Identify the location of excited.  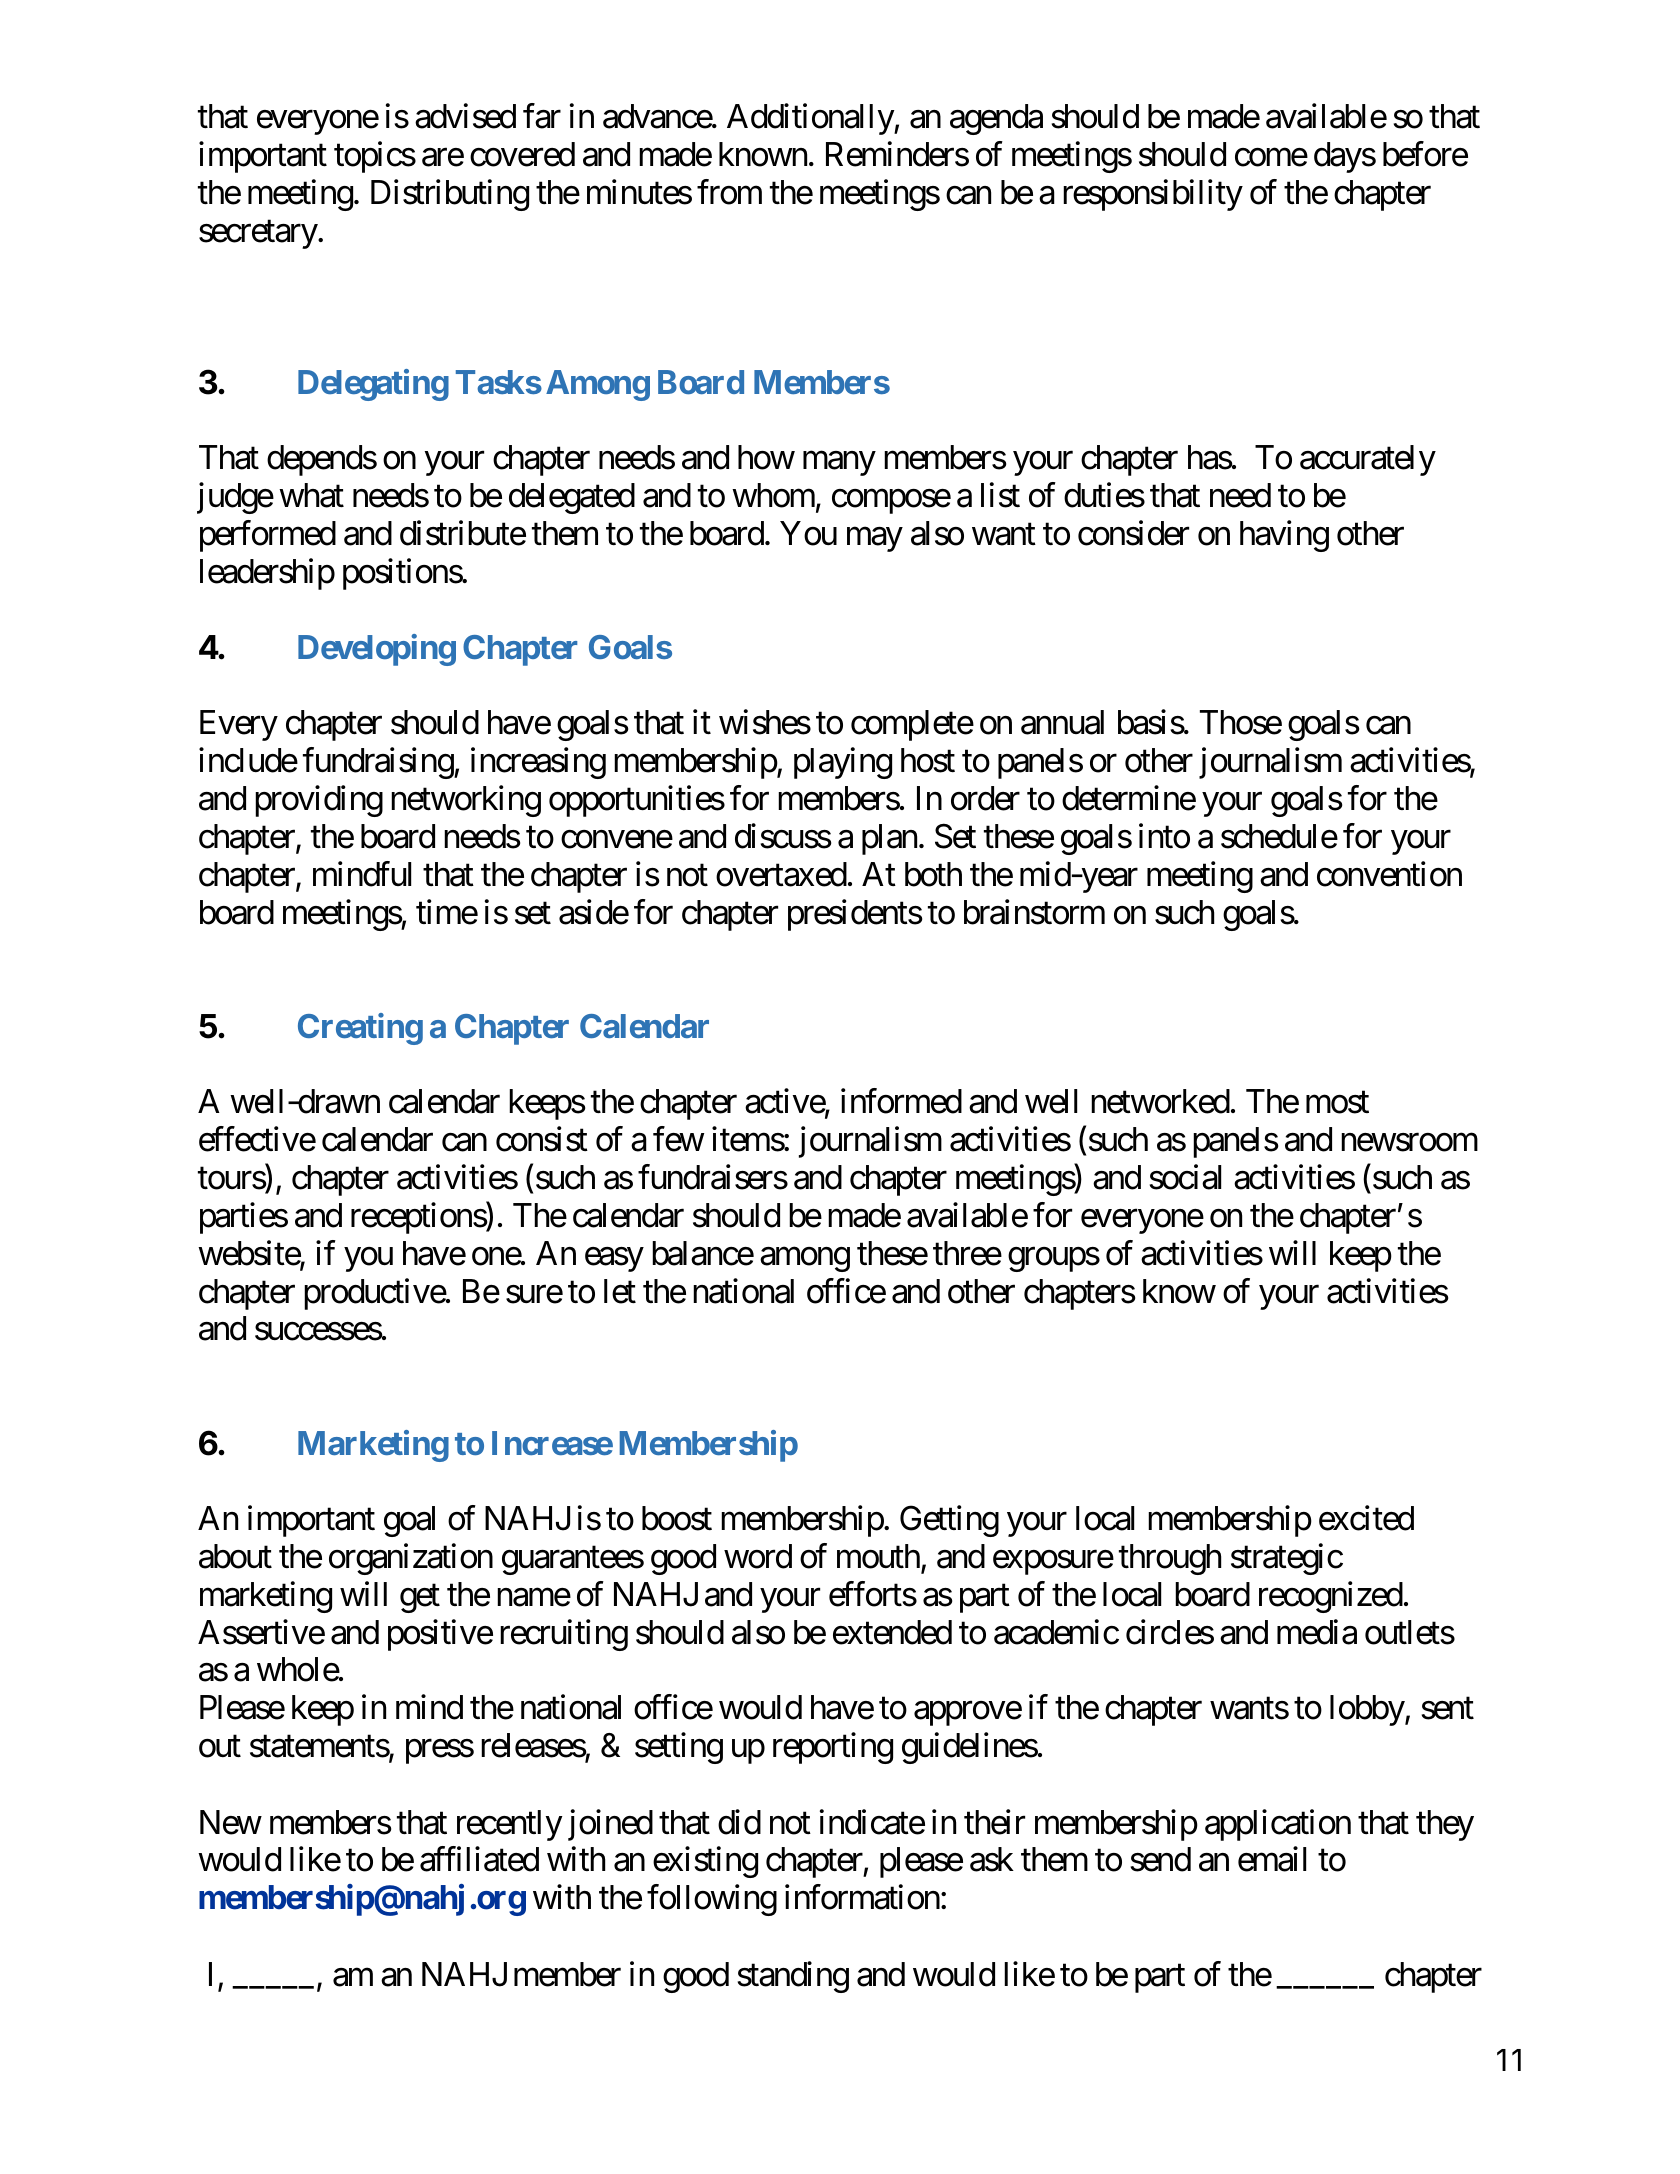
(1366, 1518).
